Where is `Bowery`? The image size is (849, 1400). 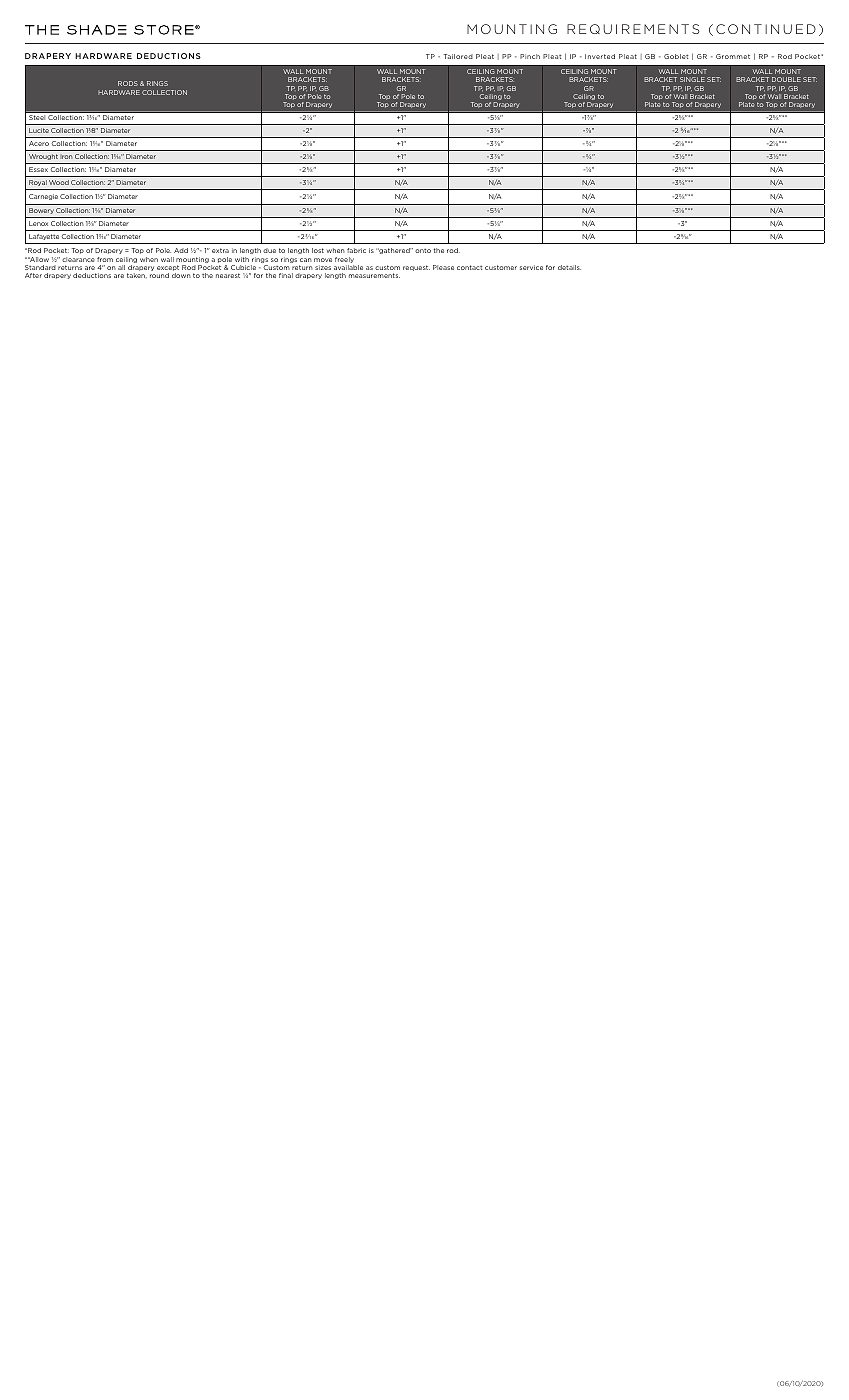
Bowery is located at coordinates (41, 211).
